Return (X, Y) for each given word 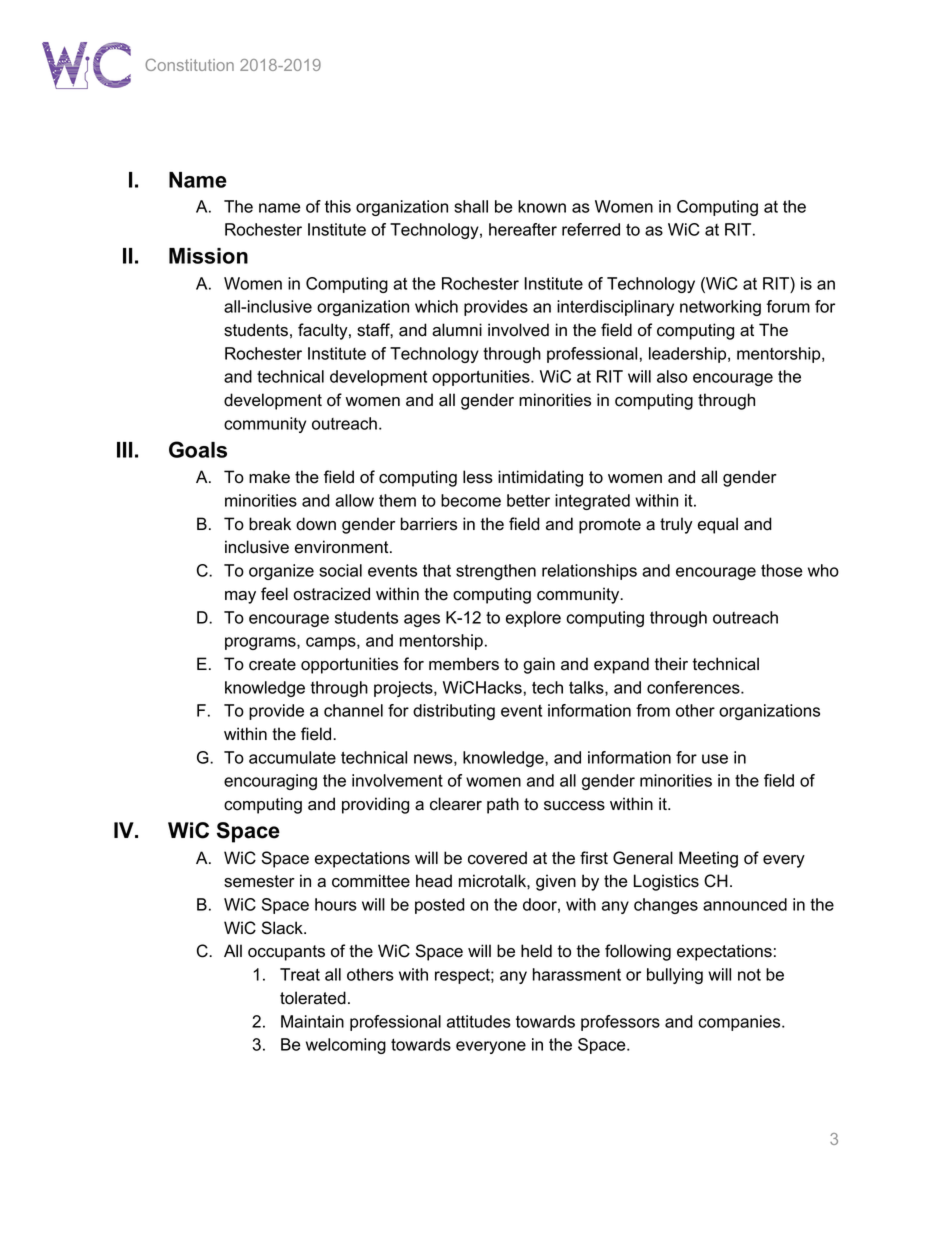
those (782, 570)
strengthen (496, 572)
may (240, 597)
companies (740, 1023)
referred (591, 229)
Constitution (189, 64)
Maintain (312, 1021)
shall (471, 206)
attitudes (479, 1021)
